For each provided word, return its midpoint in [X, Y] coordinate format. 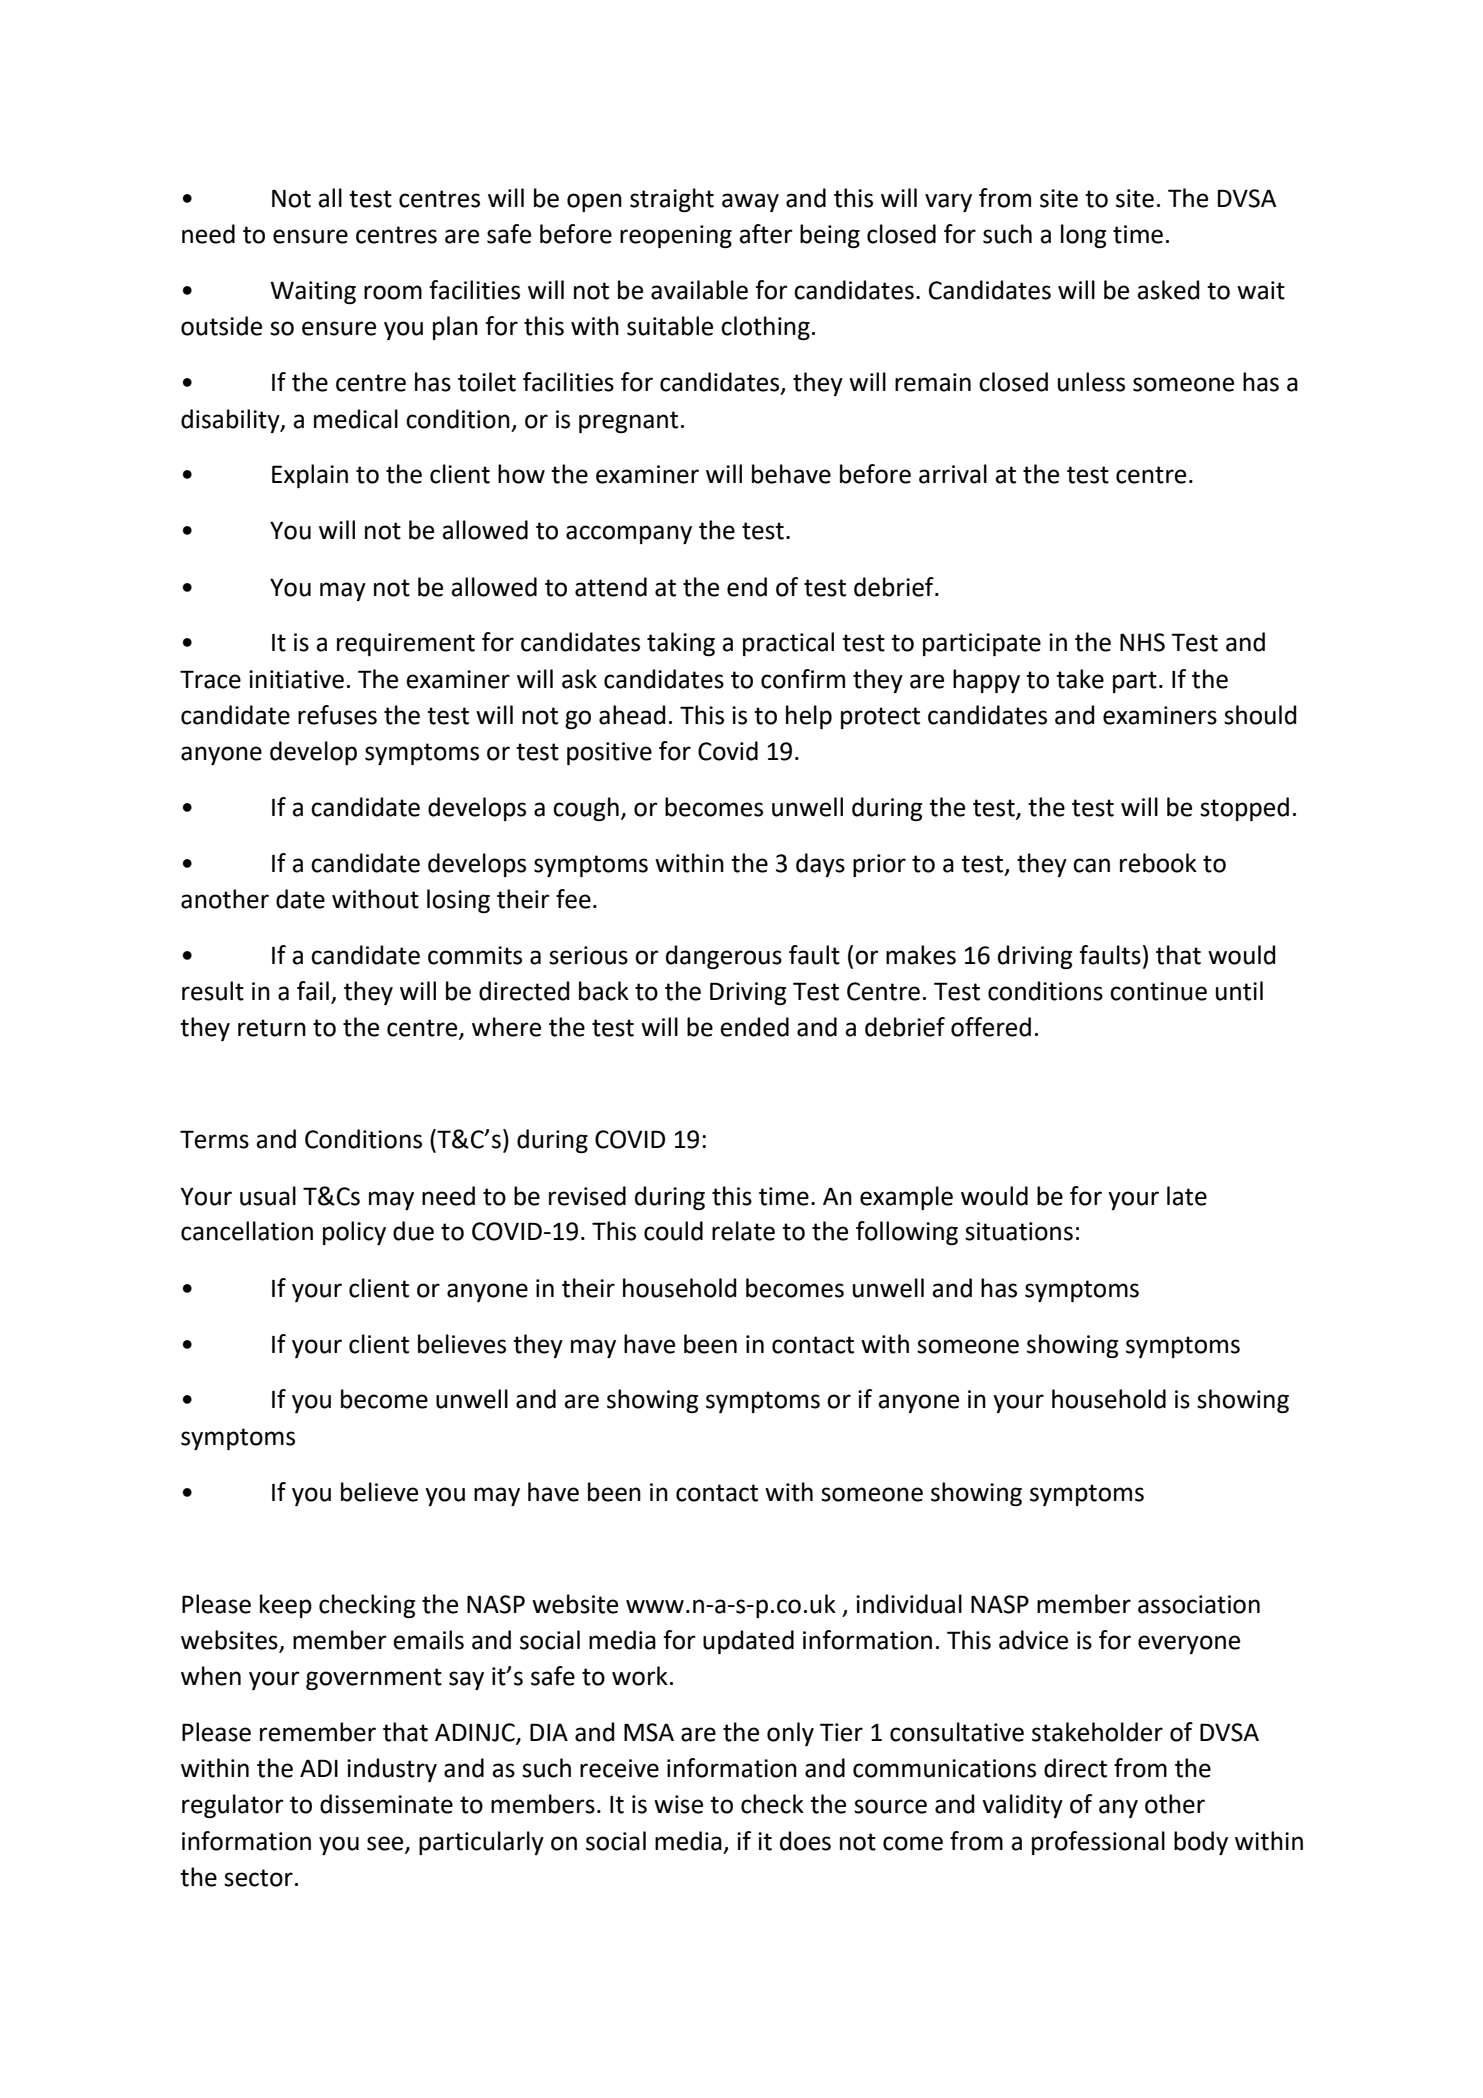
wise [678, 1804]
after [766, 234]
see [386, 1844]
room [393, 292]
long [1083, 236]
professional [1098, 1843]
